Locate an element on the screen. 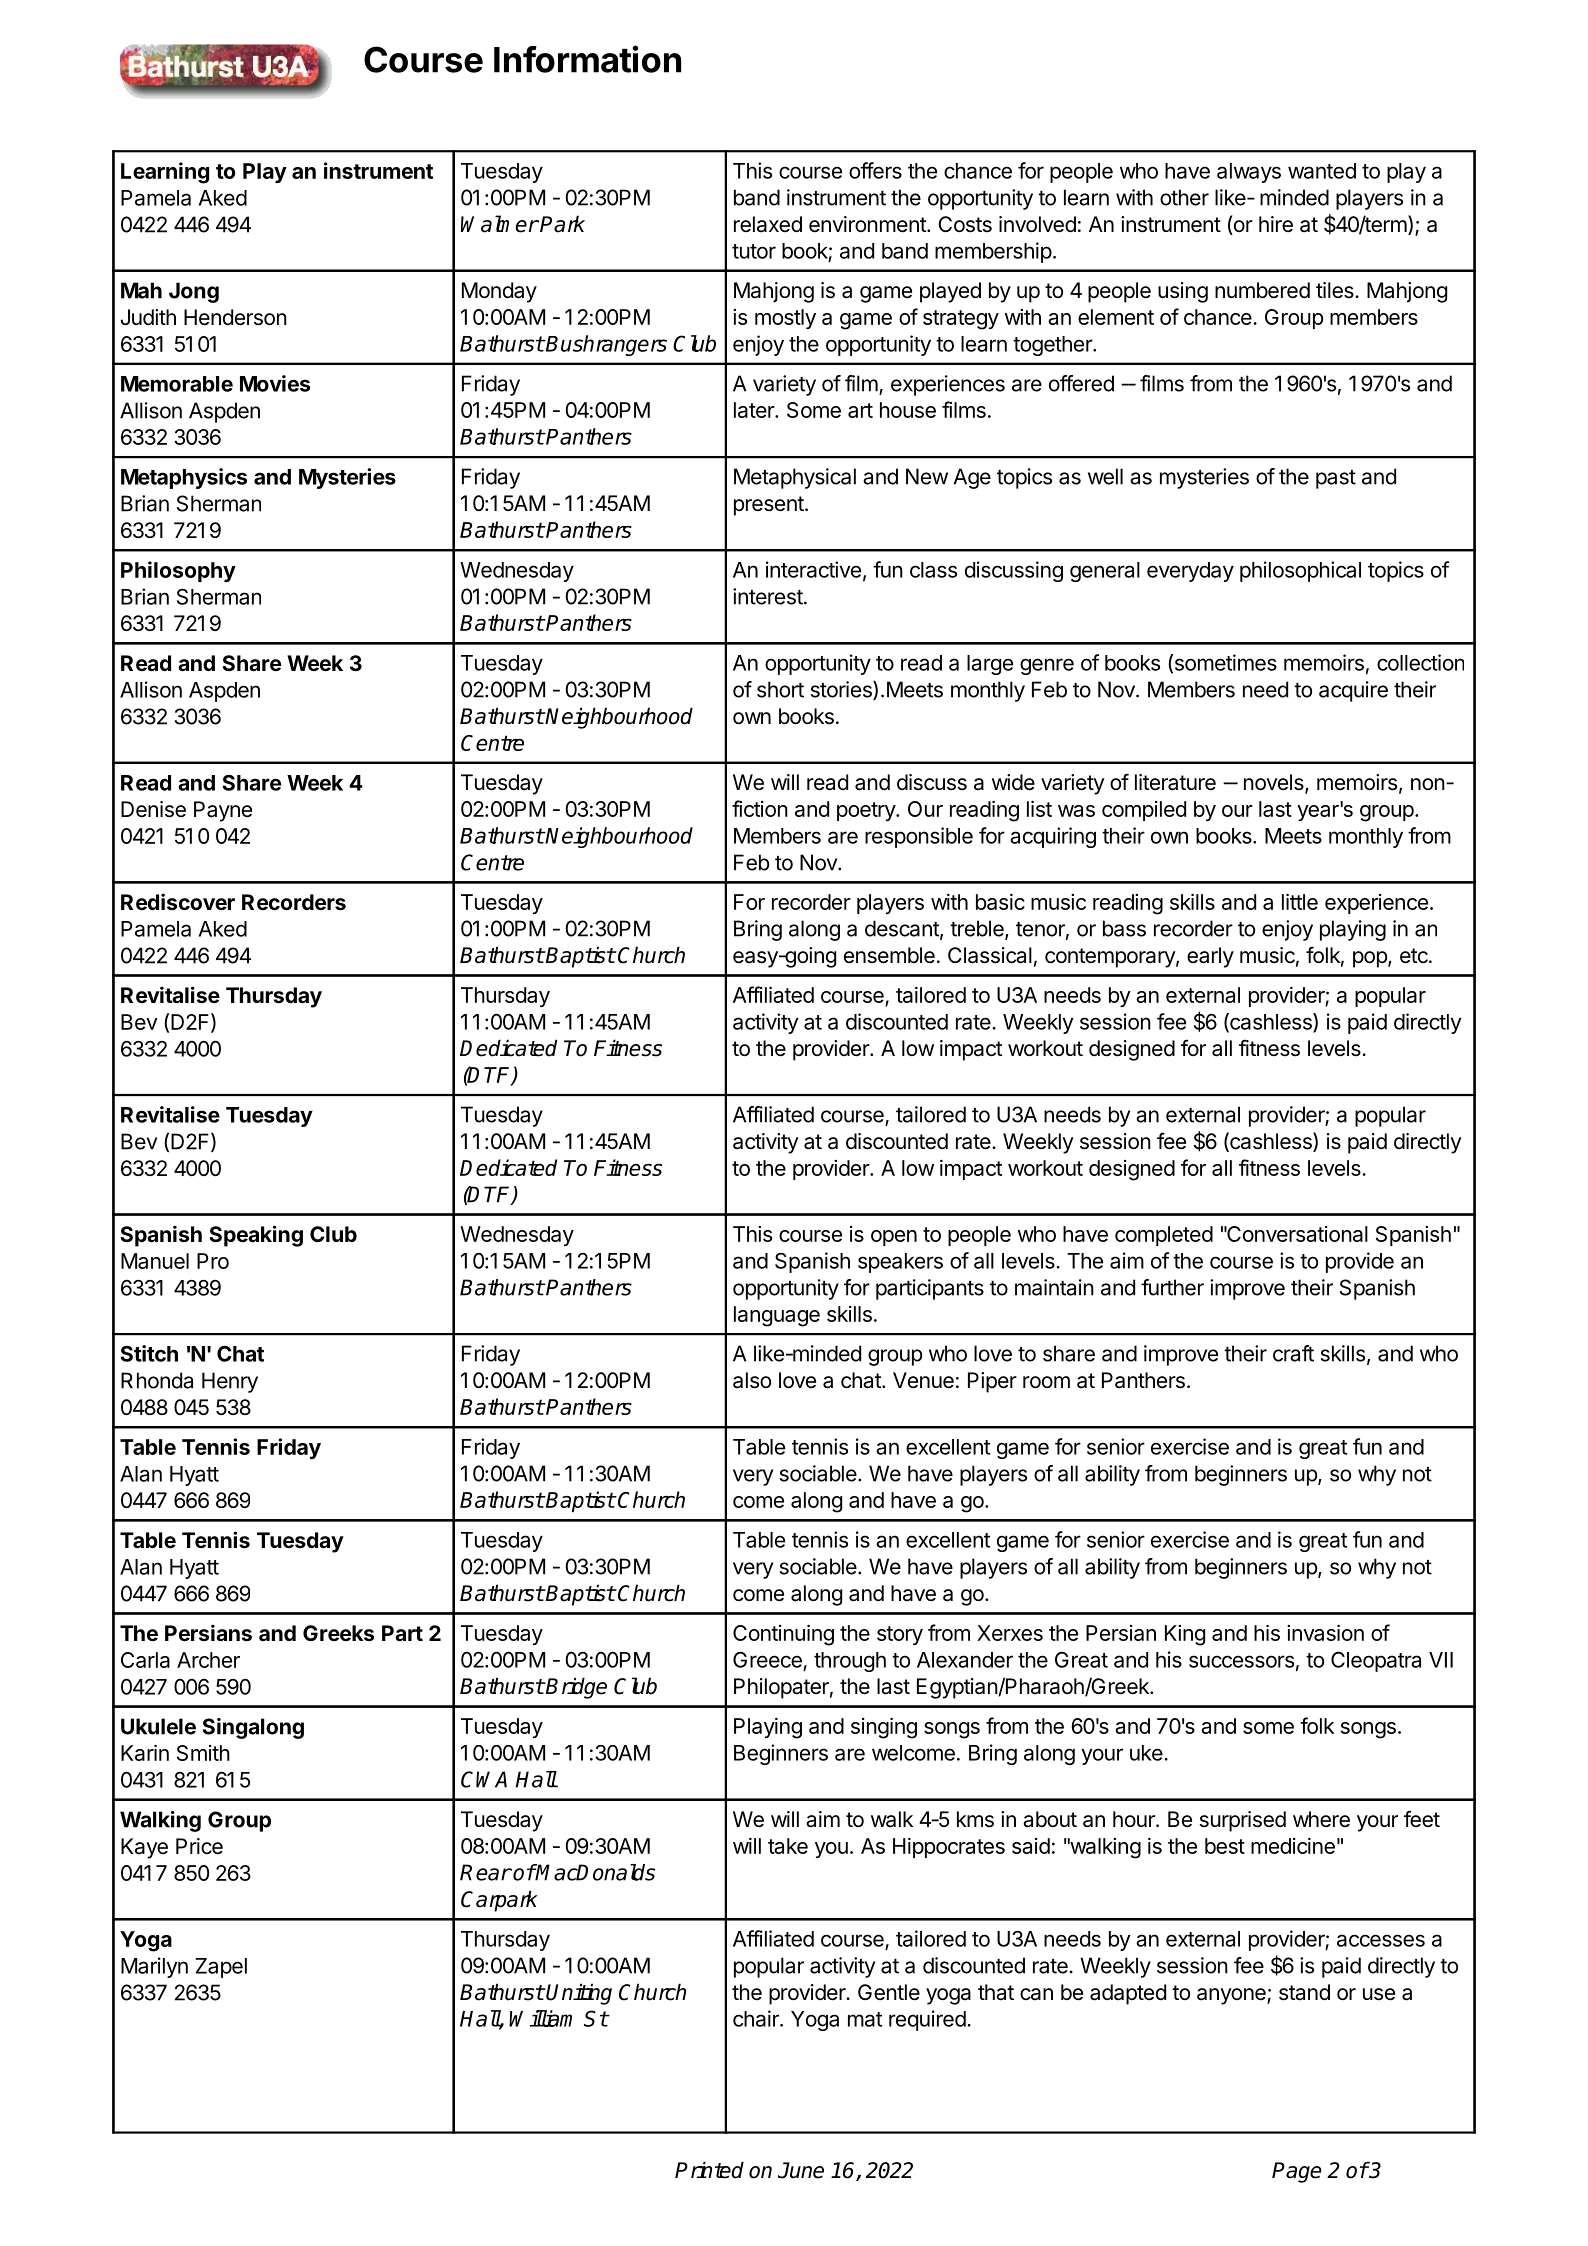 The width and height of the screenshot is (1588, 2246). craft is located at coordinates (1293, 1353).
